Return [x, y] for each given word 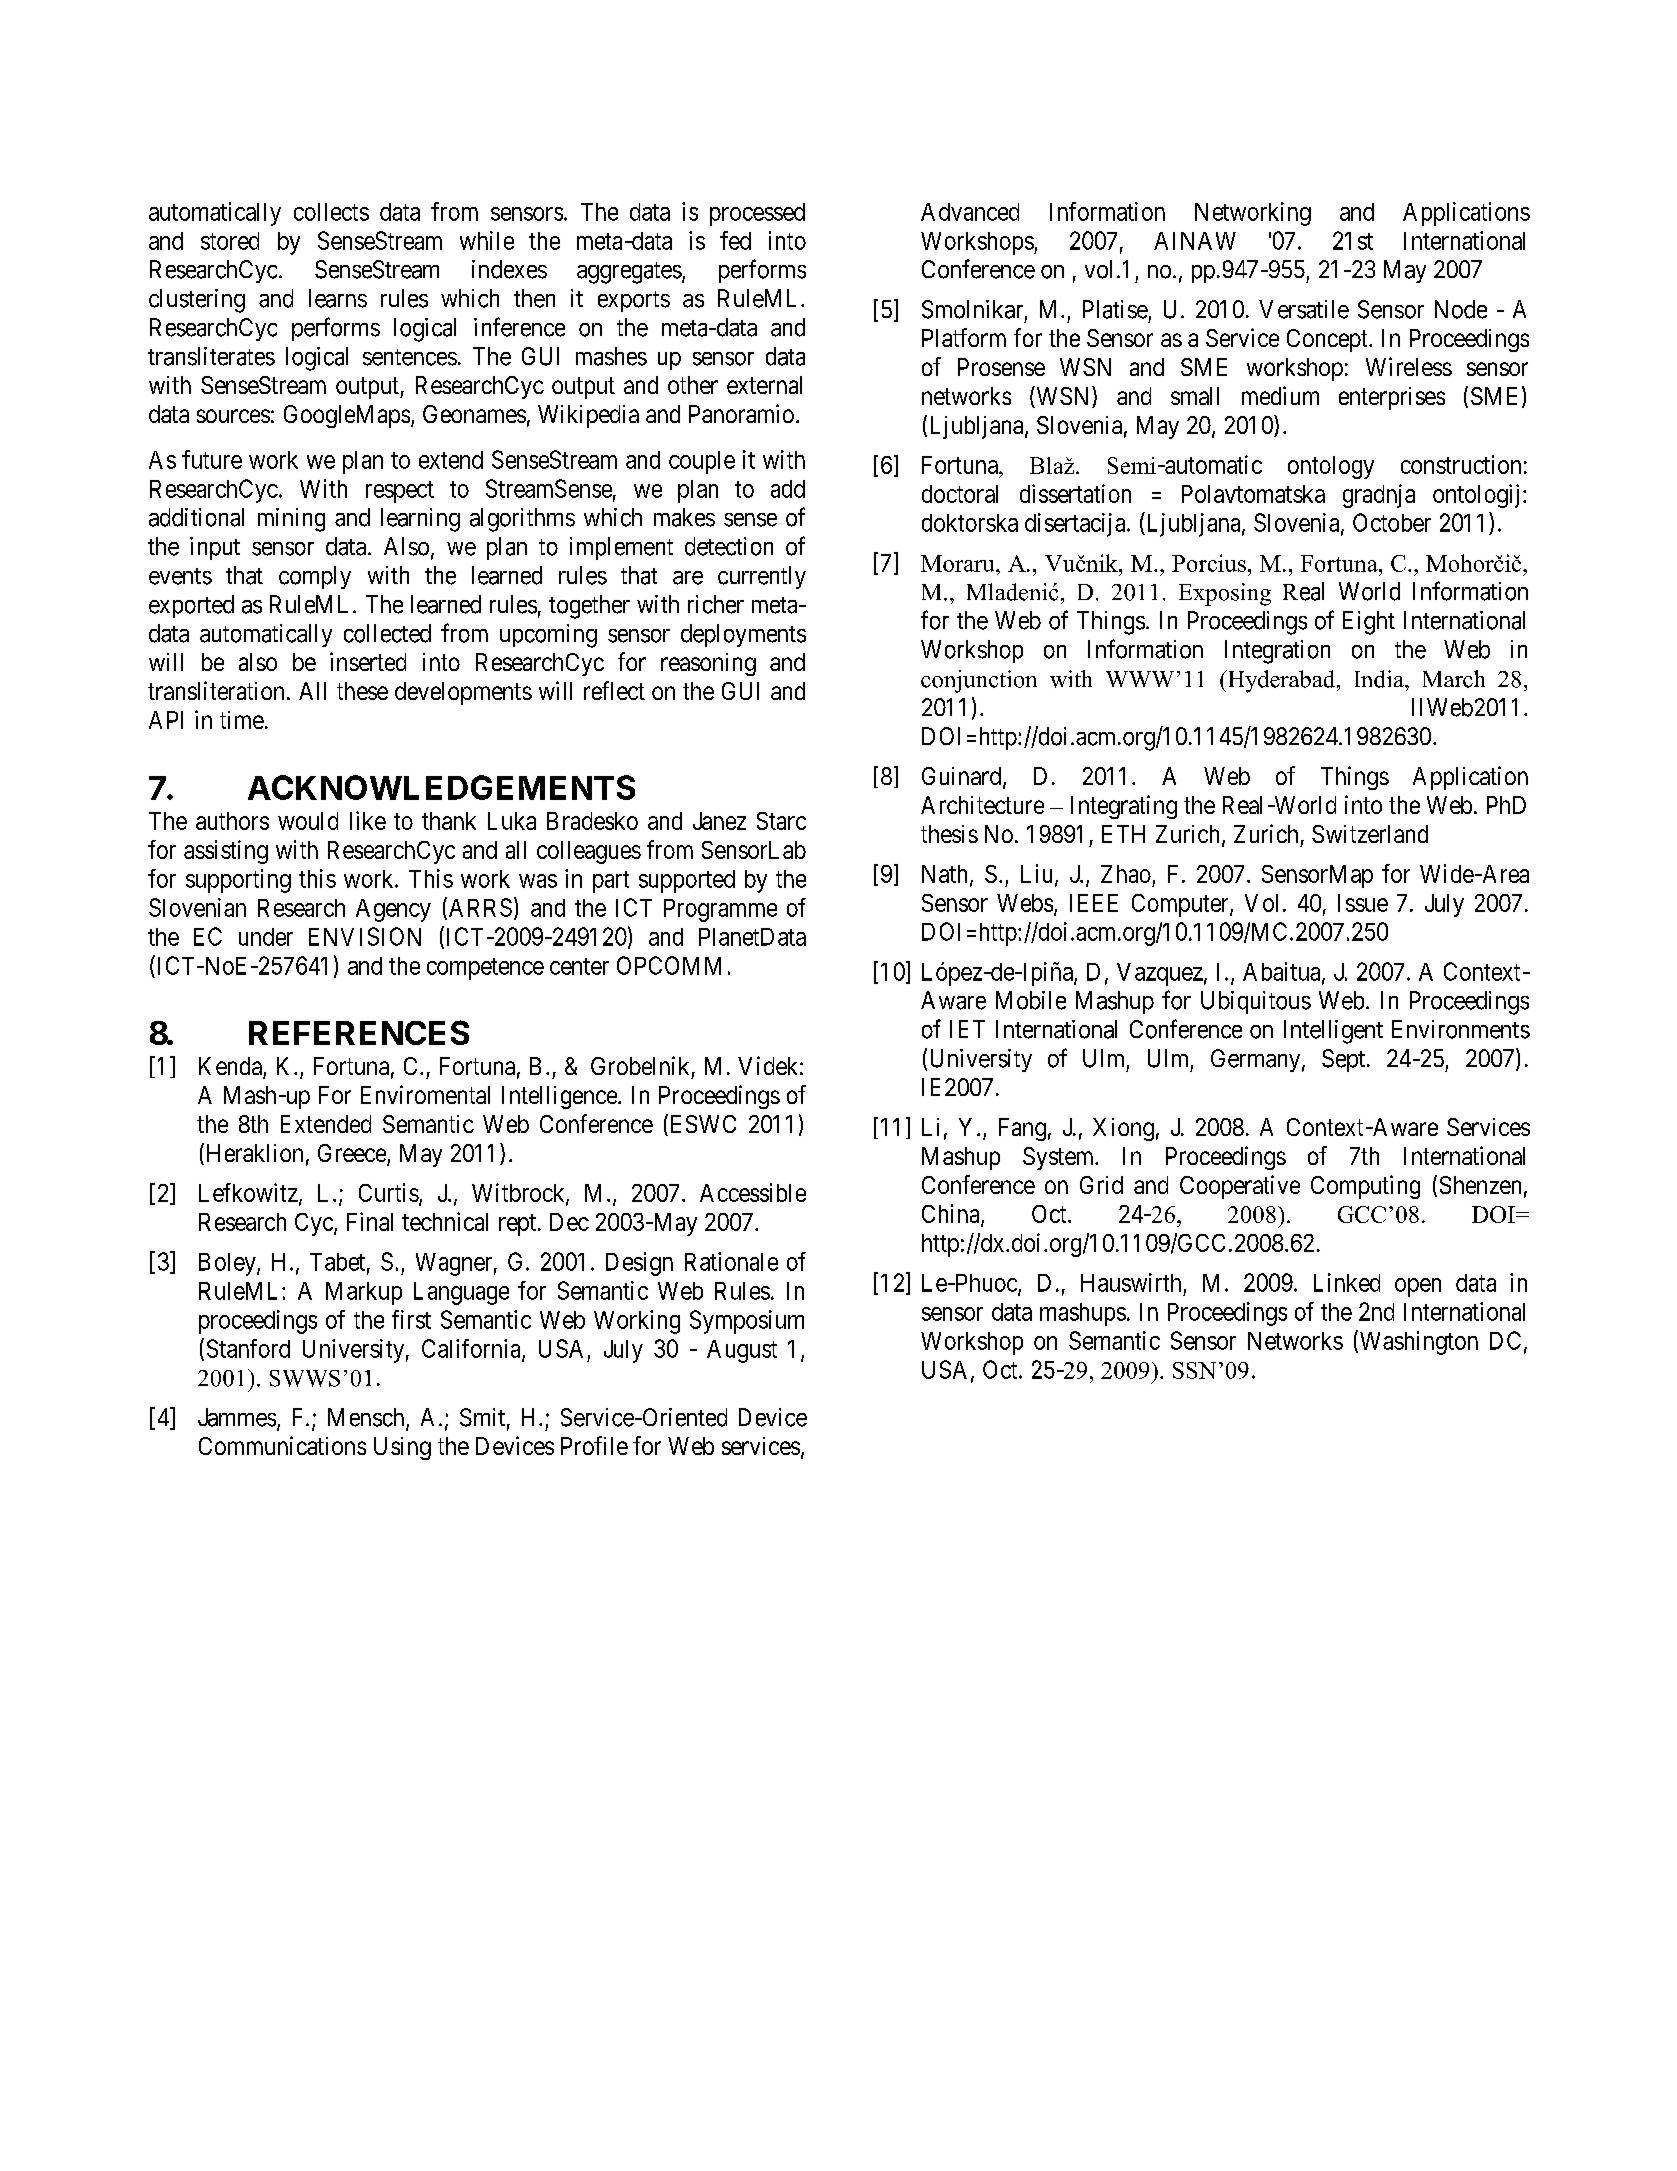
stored [230, 241]
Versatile [1304, 309]
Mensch [367, 1418]
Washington [1417, 1342]
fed [735, 240]
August [742, 1351]
